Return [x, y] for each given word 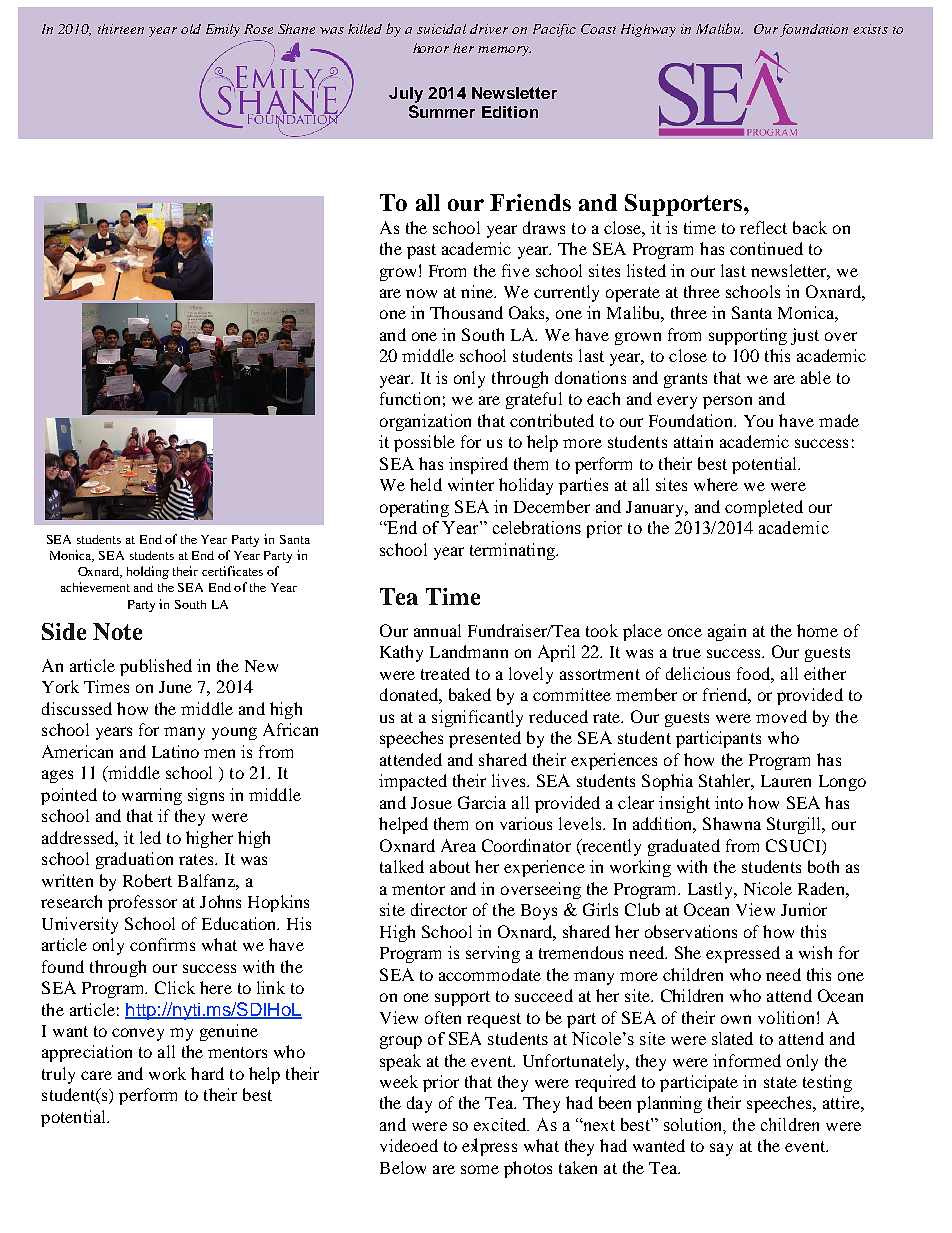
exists [870, 29]
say [721, 1149]
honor [431, 48]
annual [437, 630]
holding [148, 572]
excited [501, 1124]
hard [207, 1073]
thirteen [121, 29]
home [817, 630]
